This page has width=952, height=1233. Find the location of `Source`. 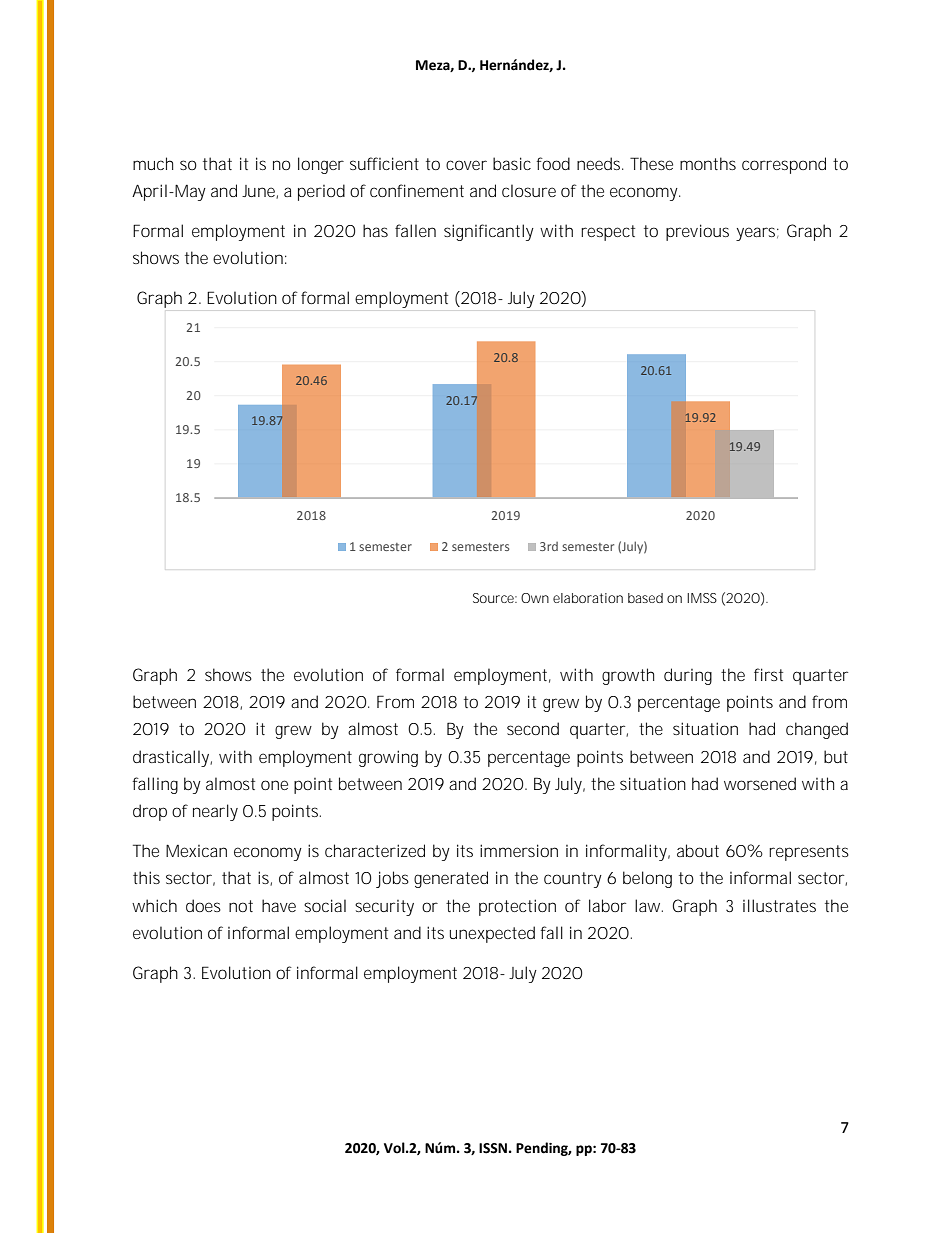

Source is located at coordinates (495, 598).
